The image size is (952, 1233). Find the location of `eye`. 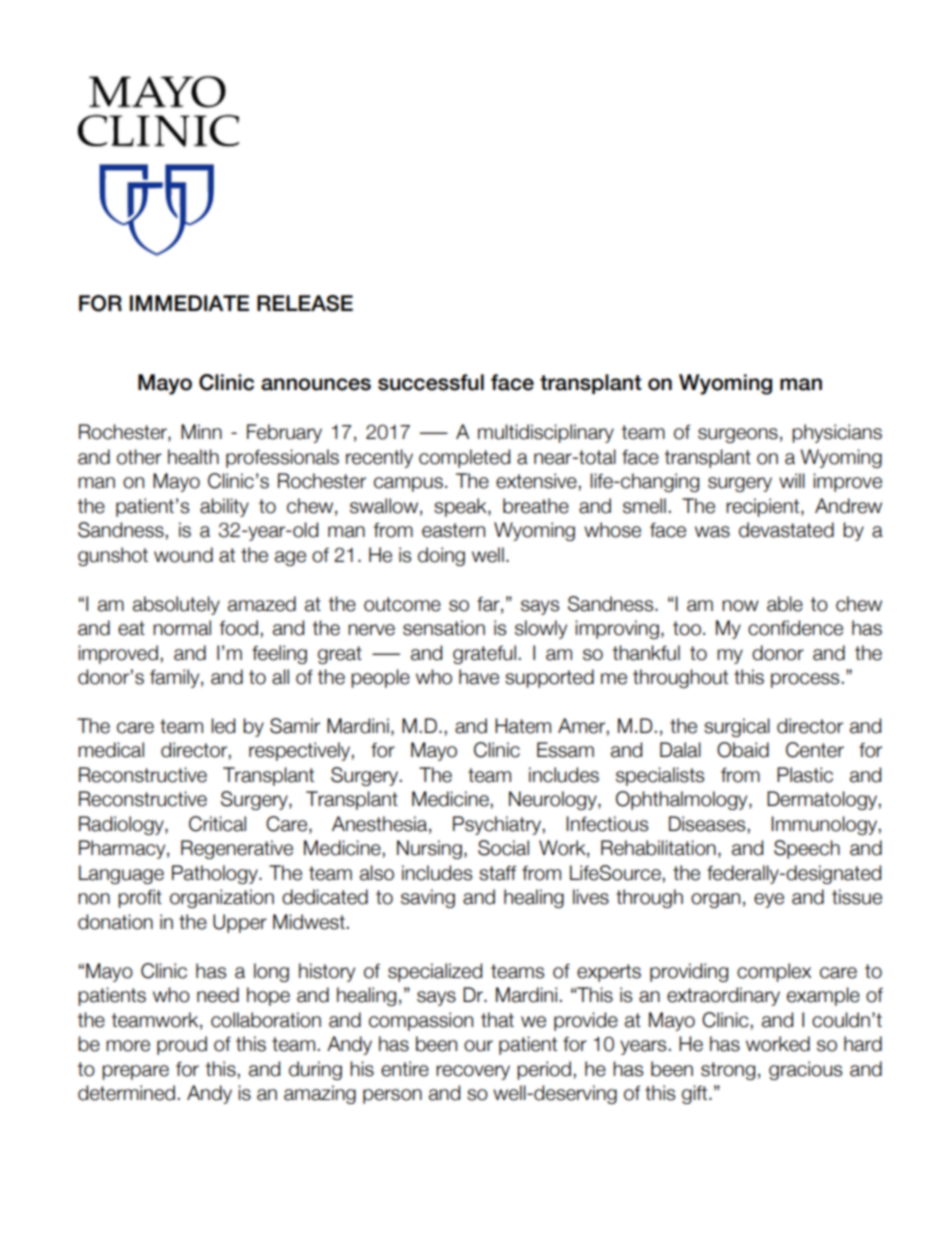

eye is located at coordinates (769, 900).
